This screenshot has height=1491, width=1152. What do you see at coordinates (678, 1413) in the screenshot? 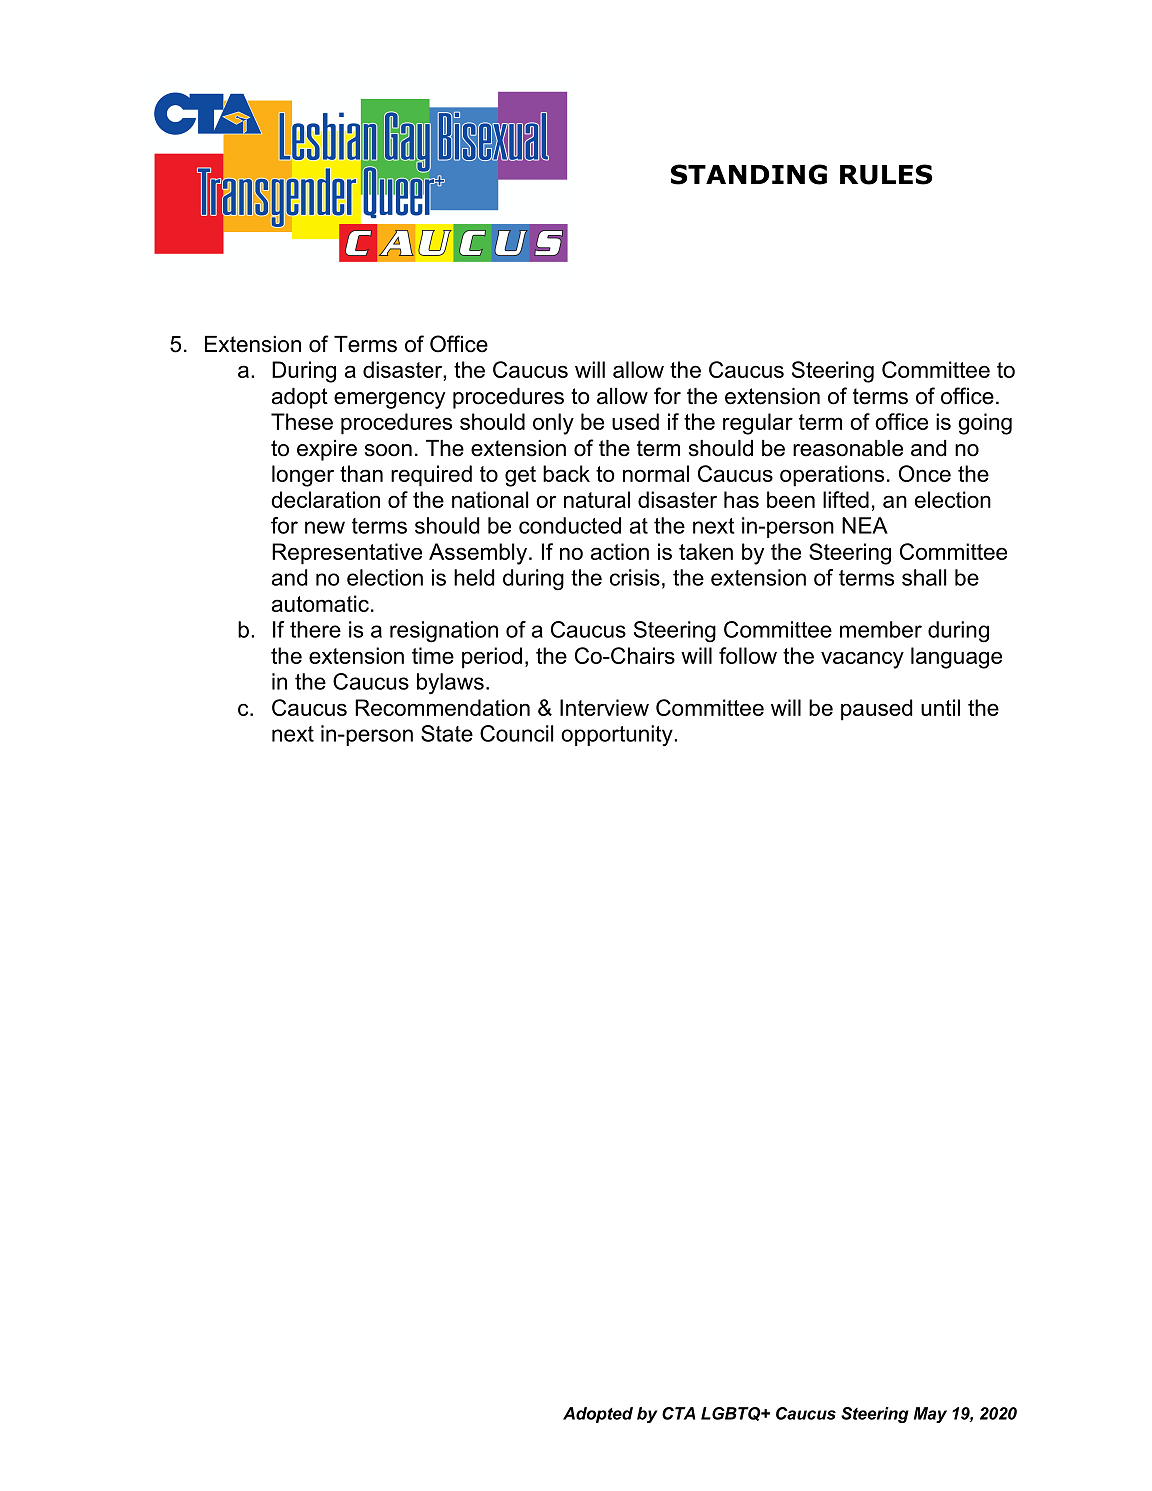
I see `CTA` at bounding box center [678, 1413].
